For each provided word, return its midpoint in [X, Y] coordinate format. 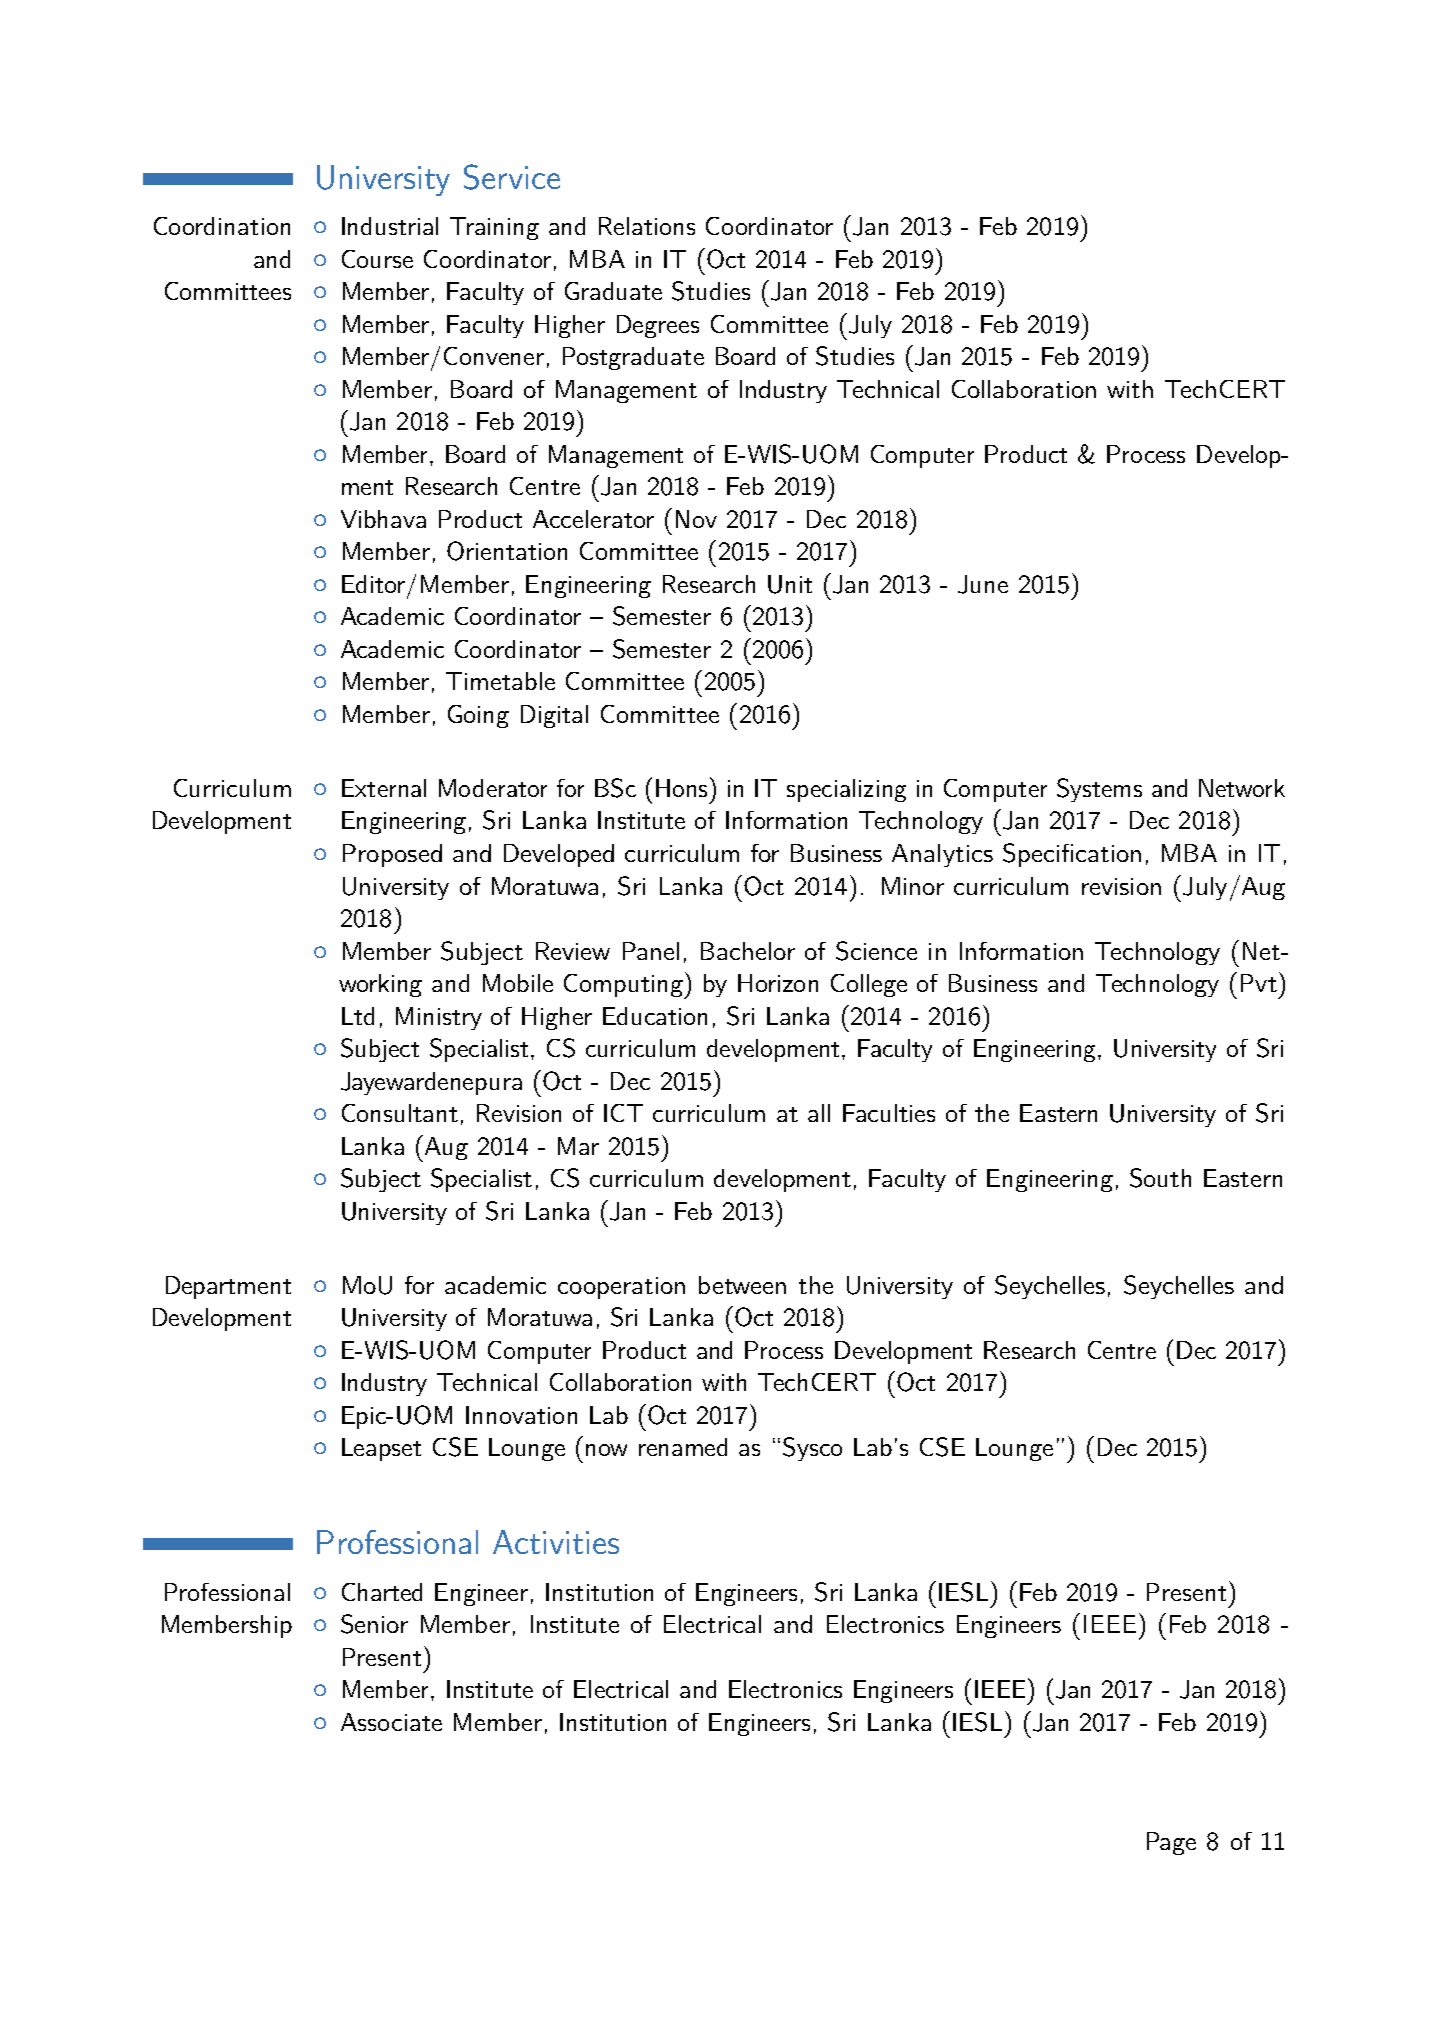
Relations [647, 226]
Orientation [507, 551]
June [983, 584]
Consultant [400, 1113]
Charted [382, 1592]
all [819, 1113]
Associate [391, 1722]
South [1160, 1178]
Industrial [390, 226]
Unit [790, 584]
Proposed [392, 855]
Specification [1072, 855]
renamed [683, 1447]
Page [1171, 1843]
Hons [681, 788]
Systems [1099, 790]
